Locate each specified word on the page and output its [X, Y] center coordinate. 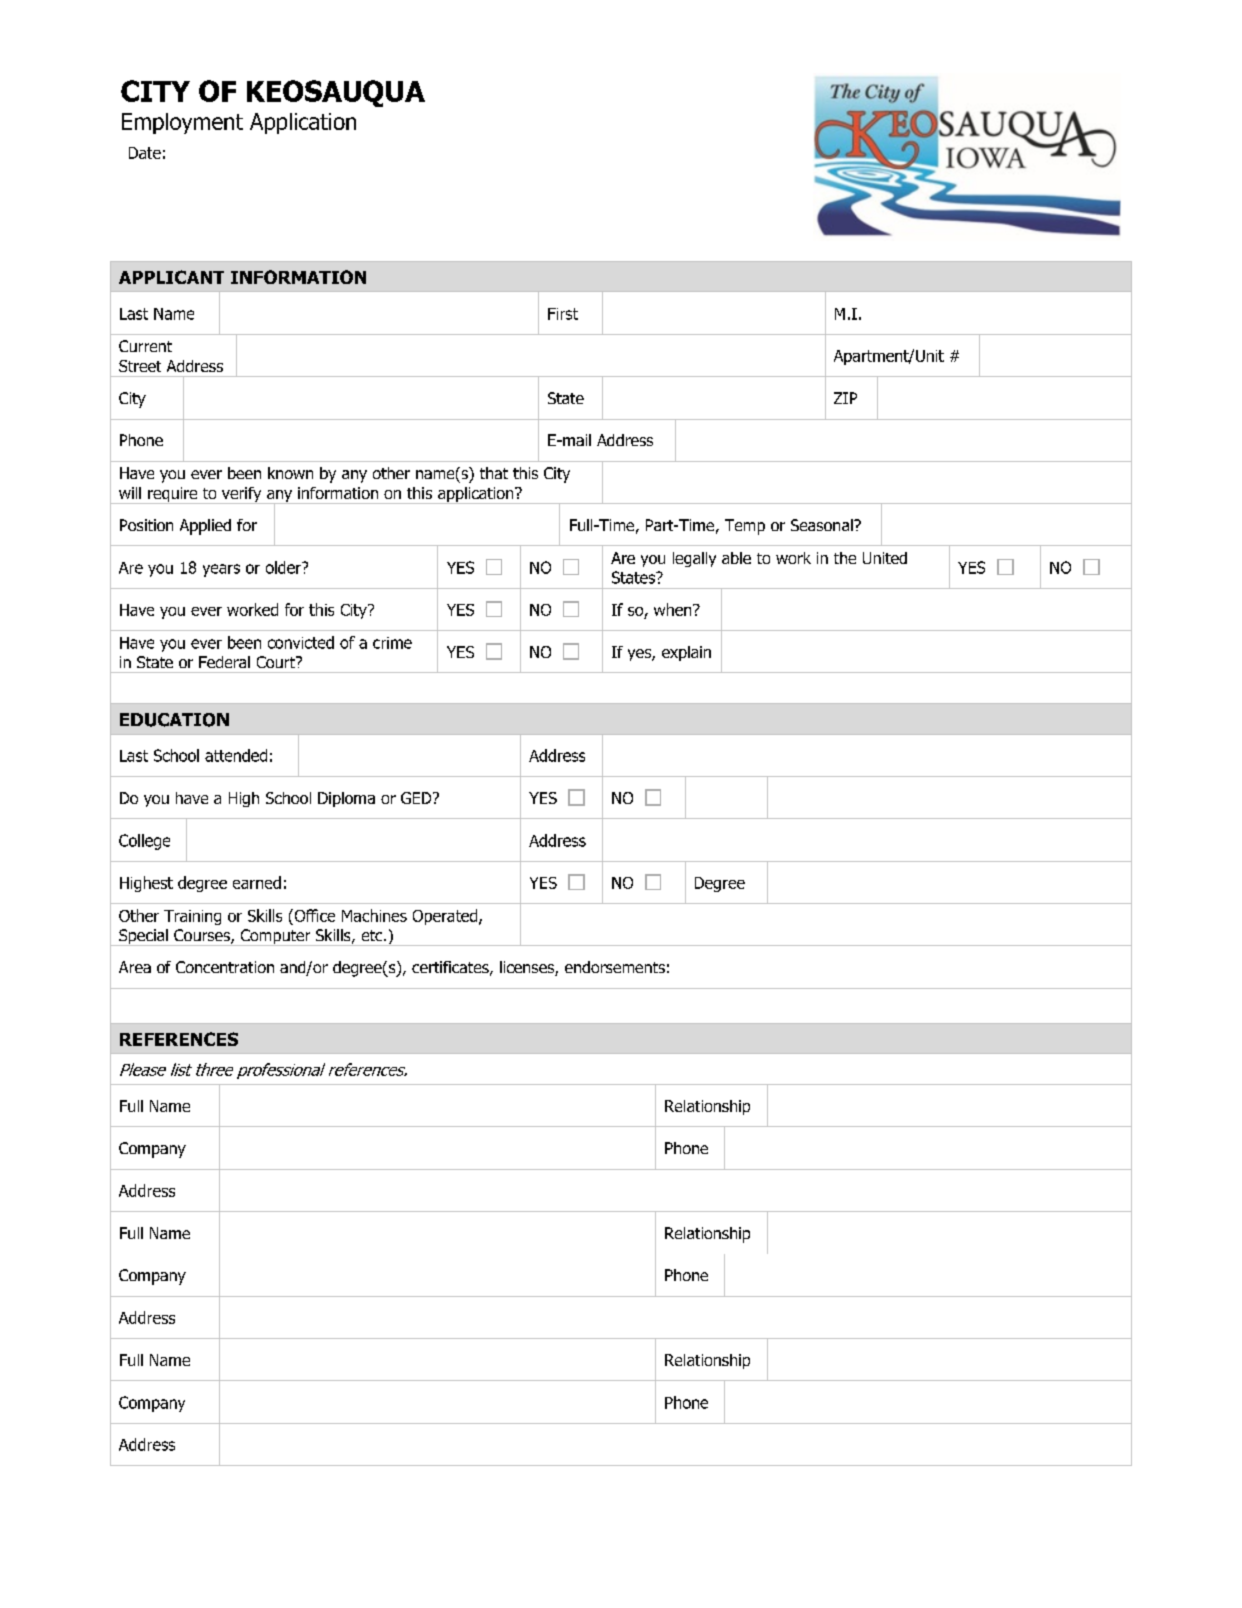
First [563, 314]
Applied [205, 527]
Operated [446, 917]
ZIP [845, 398]
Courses [203, 936]
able [736, 558]
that [494, 473]
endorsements [615, 967]
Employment [182, 123]
